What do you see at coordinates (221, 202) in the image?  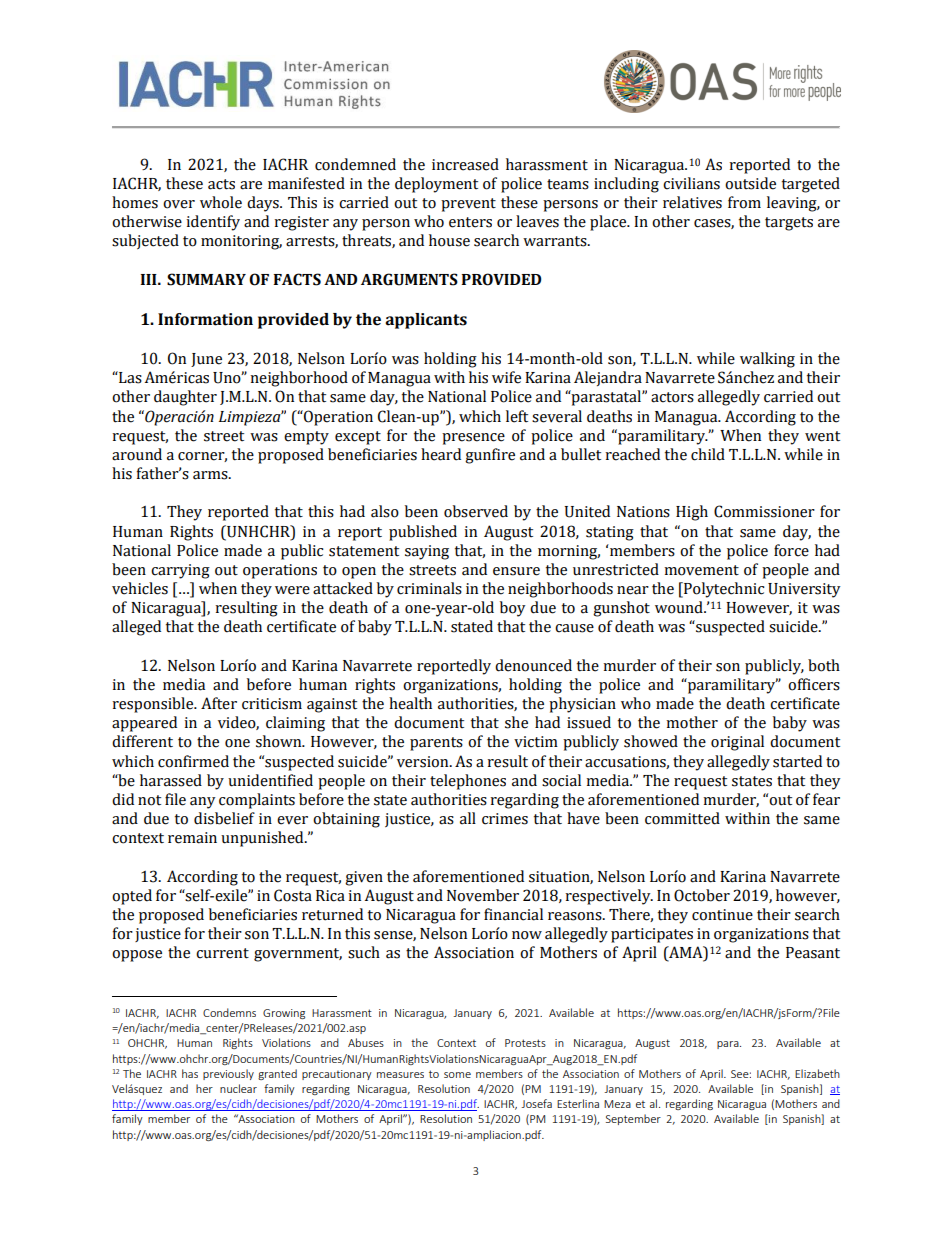 I see `whole` at bounding box center [221, 202].
